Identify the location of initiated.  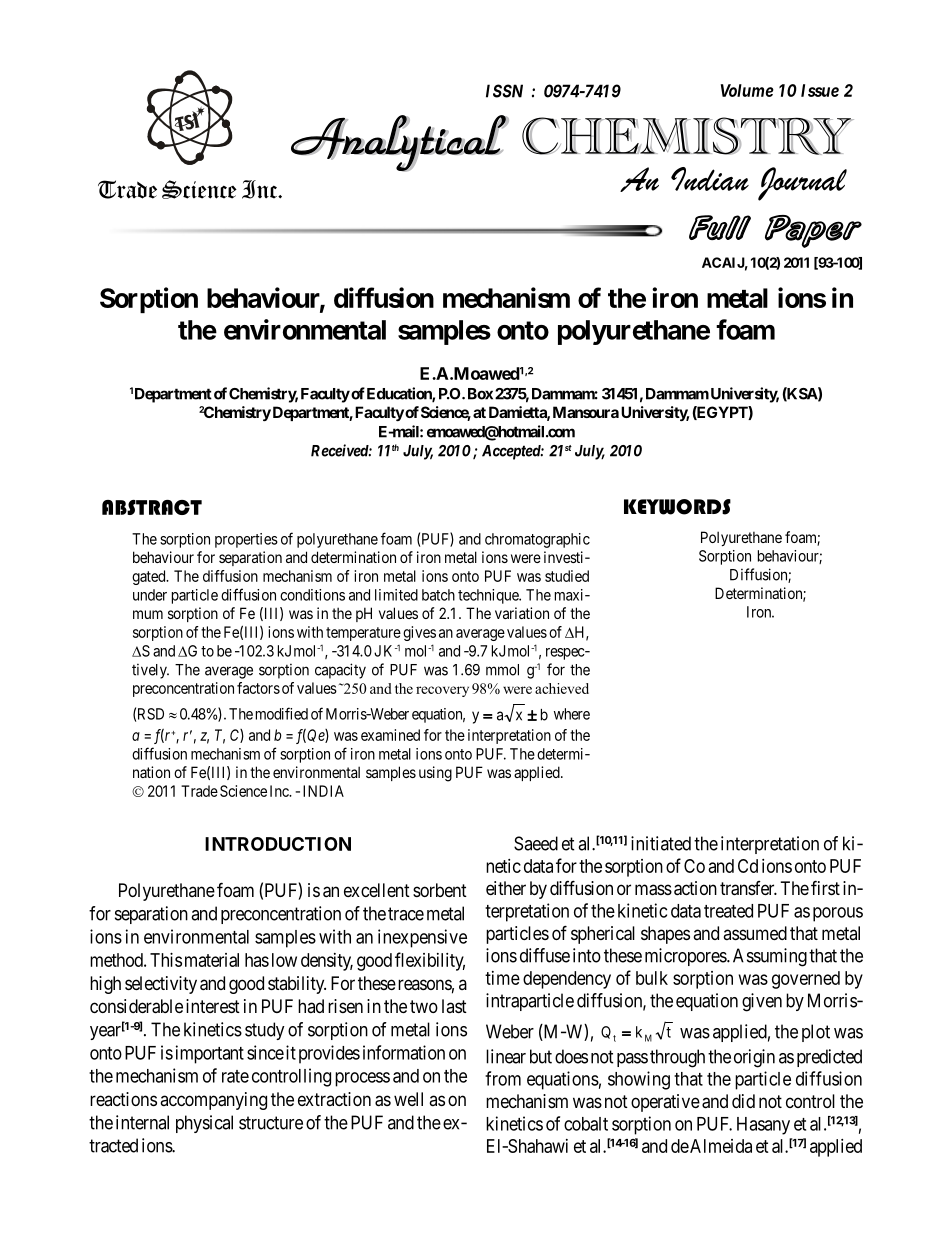
(661, 843).
